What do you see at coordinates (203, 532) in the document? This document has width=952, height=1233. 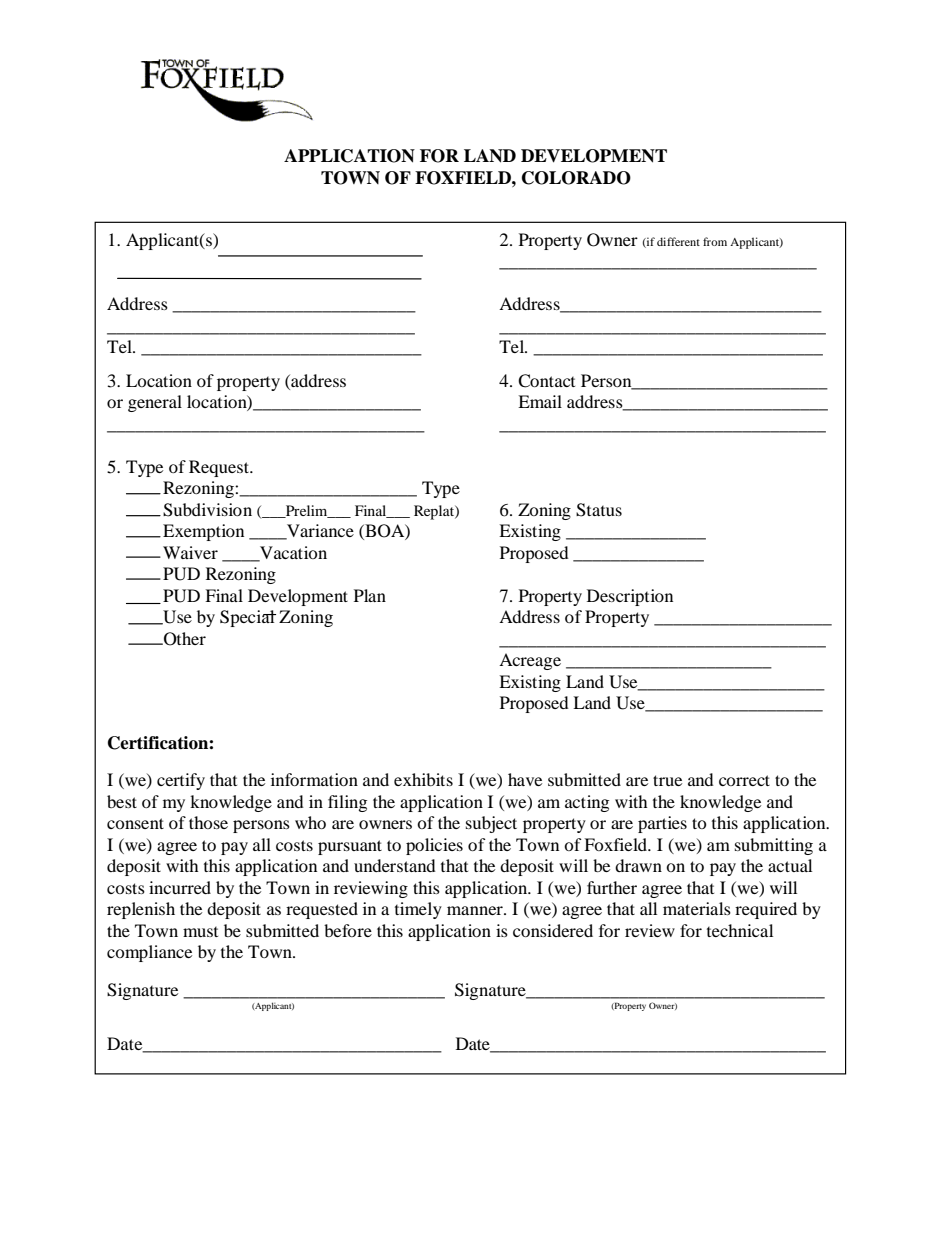 I see `Exemption` at bounding box center [203, 532].
